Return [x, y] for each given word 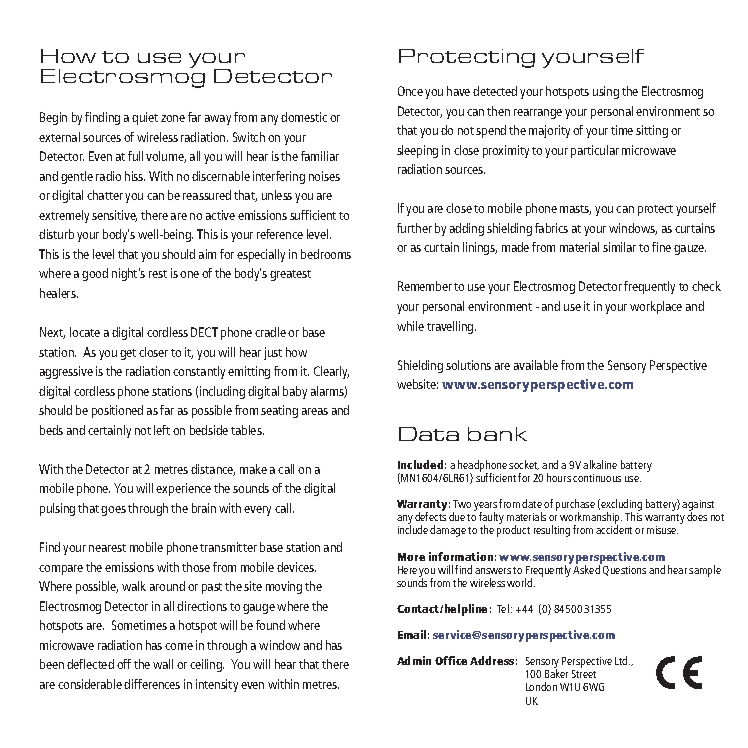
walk [134, 586]
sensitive [114, 216]
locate [85, 332]
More [411, 557]
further [414, 228]
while [410, 326]
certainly [109, 431]
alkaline [600, 464]
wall [163, 664]
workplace [656, 307]
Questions [623, 569]
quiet [145, 118]
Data [429, 434]
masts [575, 210]
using [606, 92]
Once [410, 91]
